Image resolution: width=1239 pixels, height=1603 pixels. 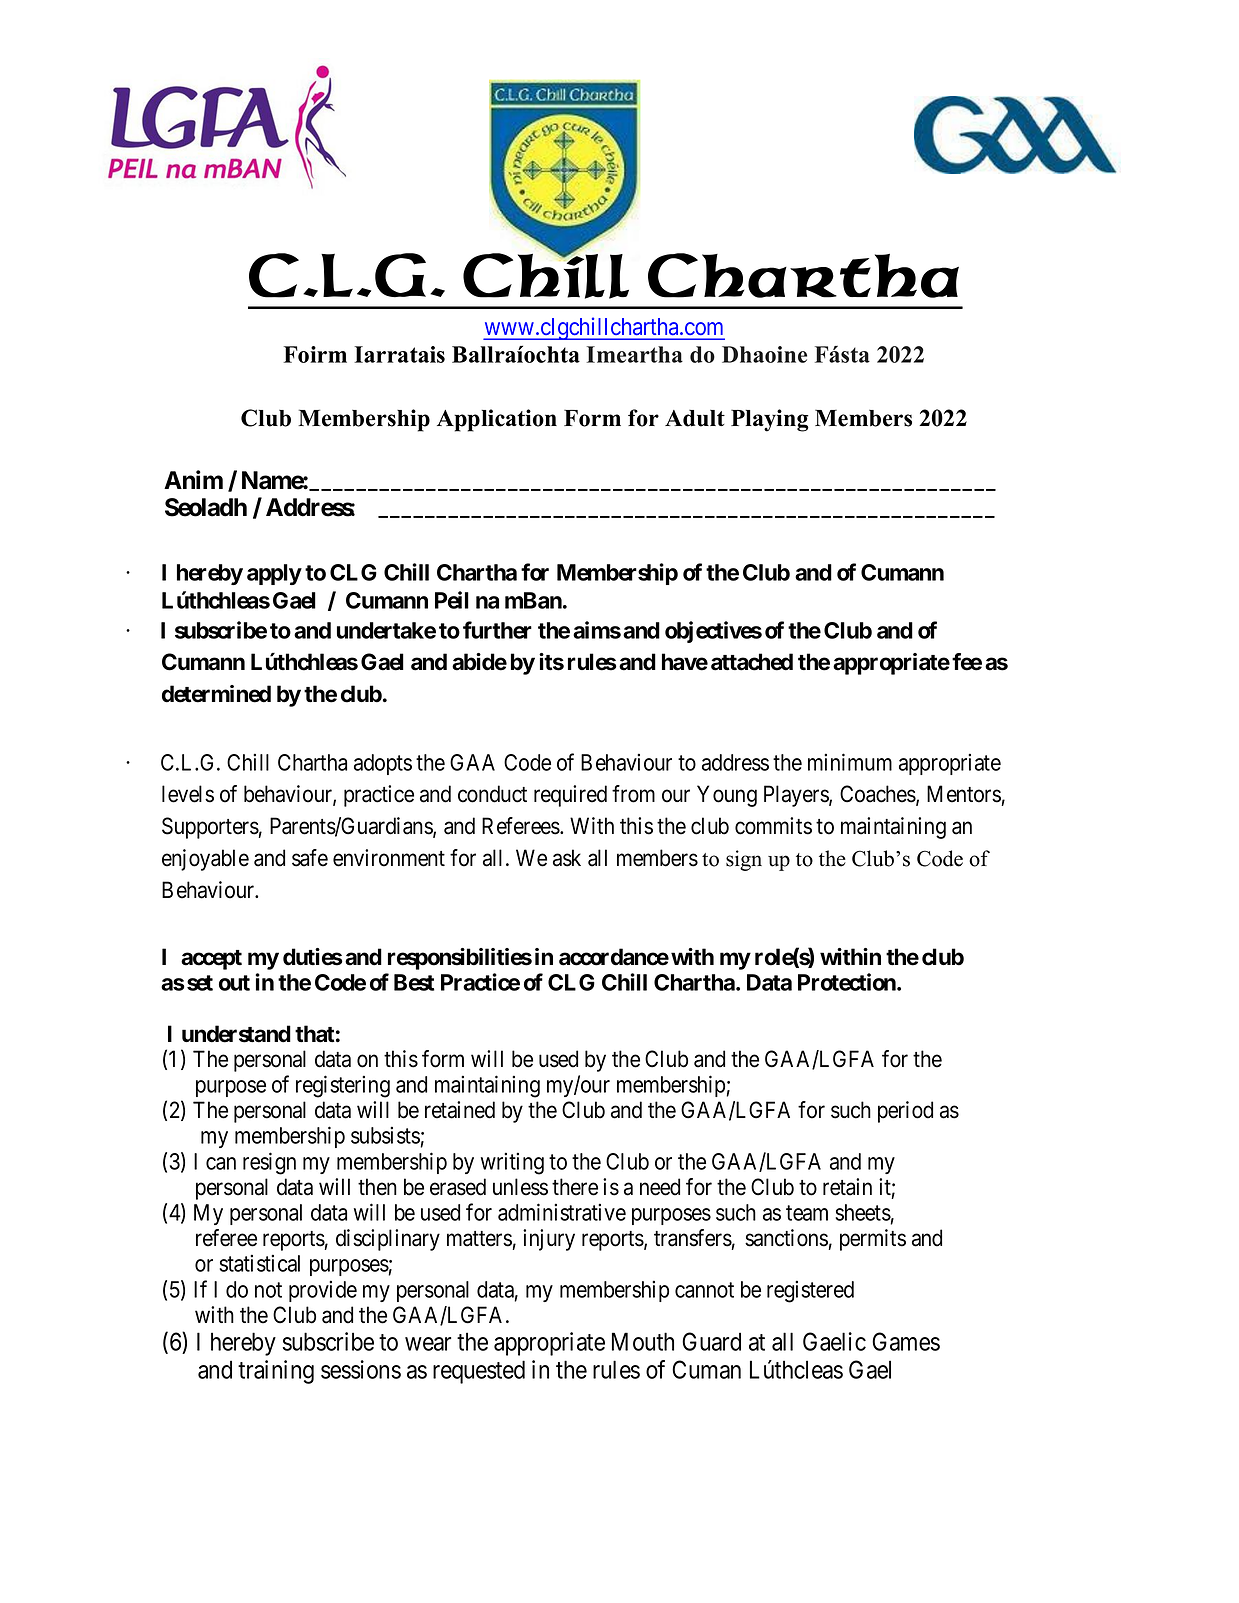 What do you see at coordinates (848, 982) in the screenshot?
I see `Protection` at bounding box center [848, 982].
